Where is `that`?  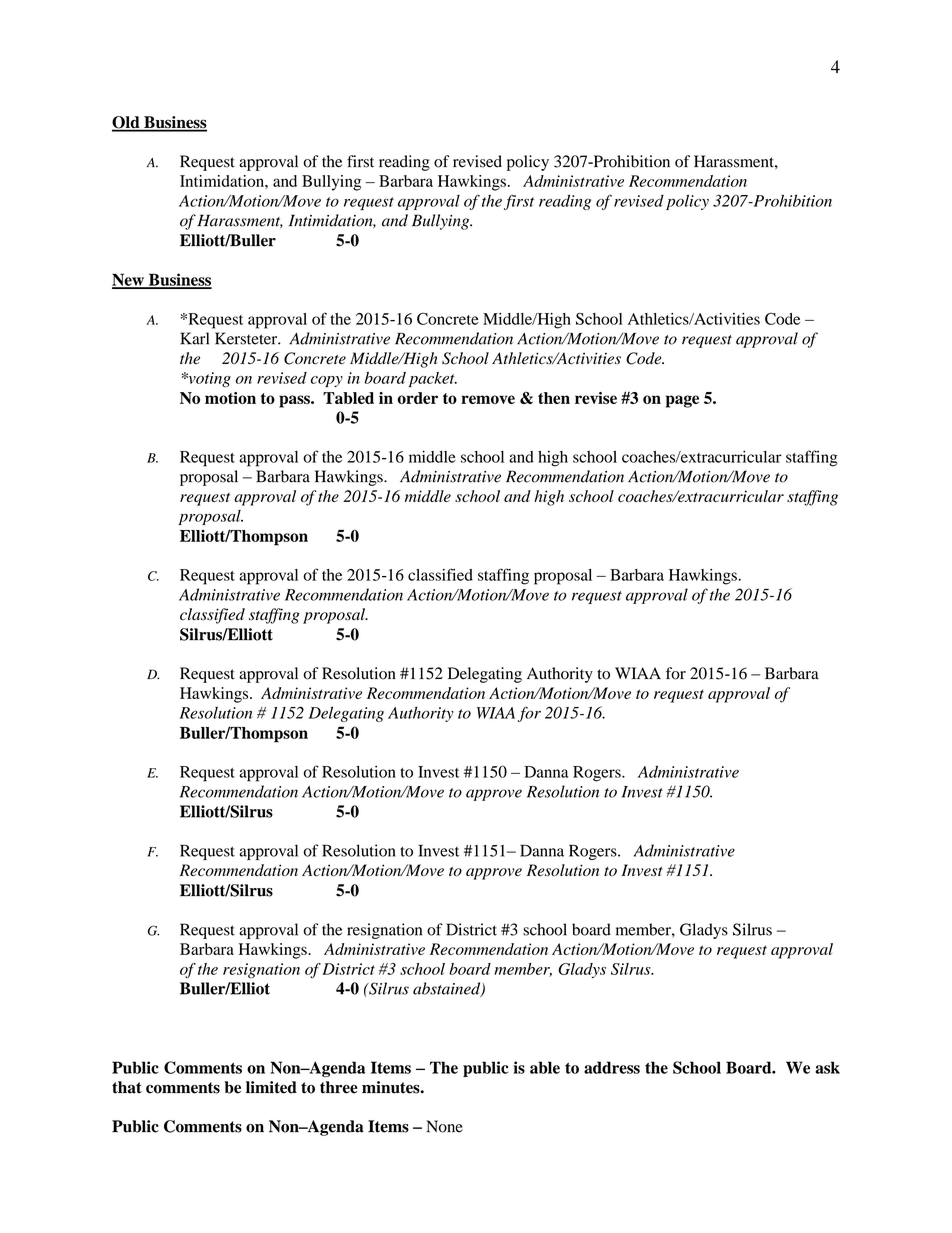 that is located at coordinates (127, 1087).
